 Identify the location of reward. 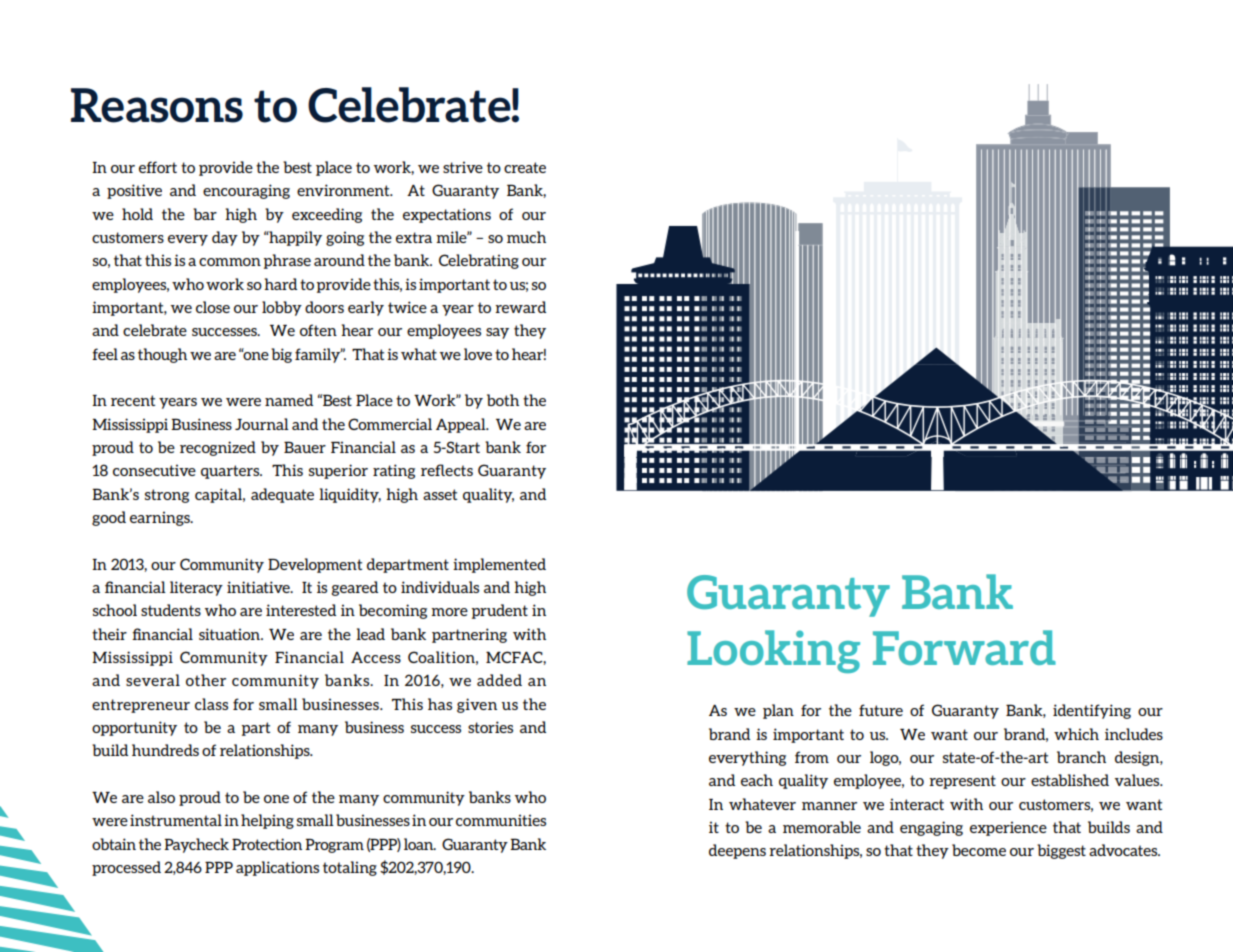
(520, 307).
